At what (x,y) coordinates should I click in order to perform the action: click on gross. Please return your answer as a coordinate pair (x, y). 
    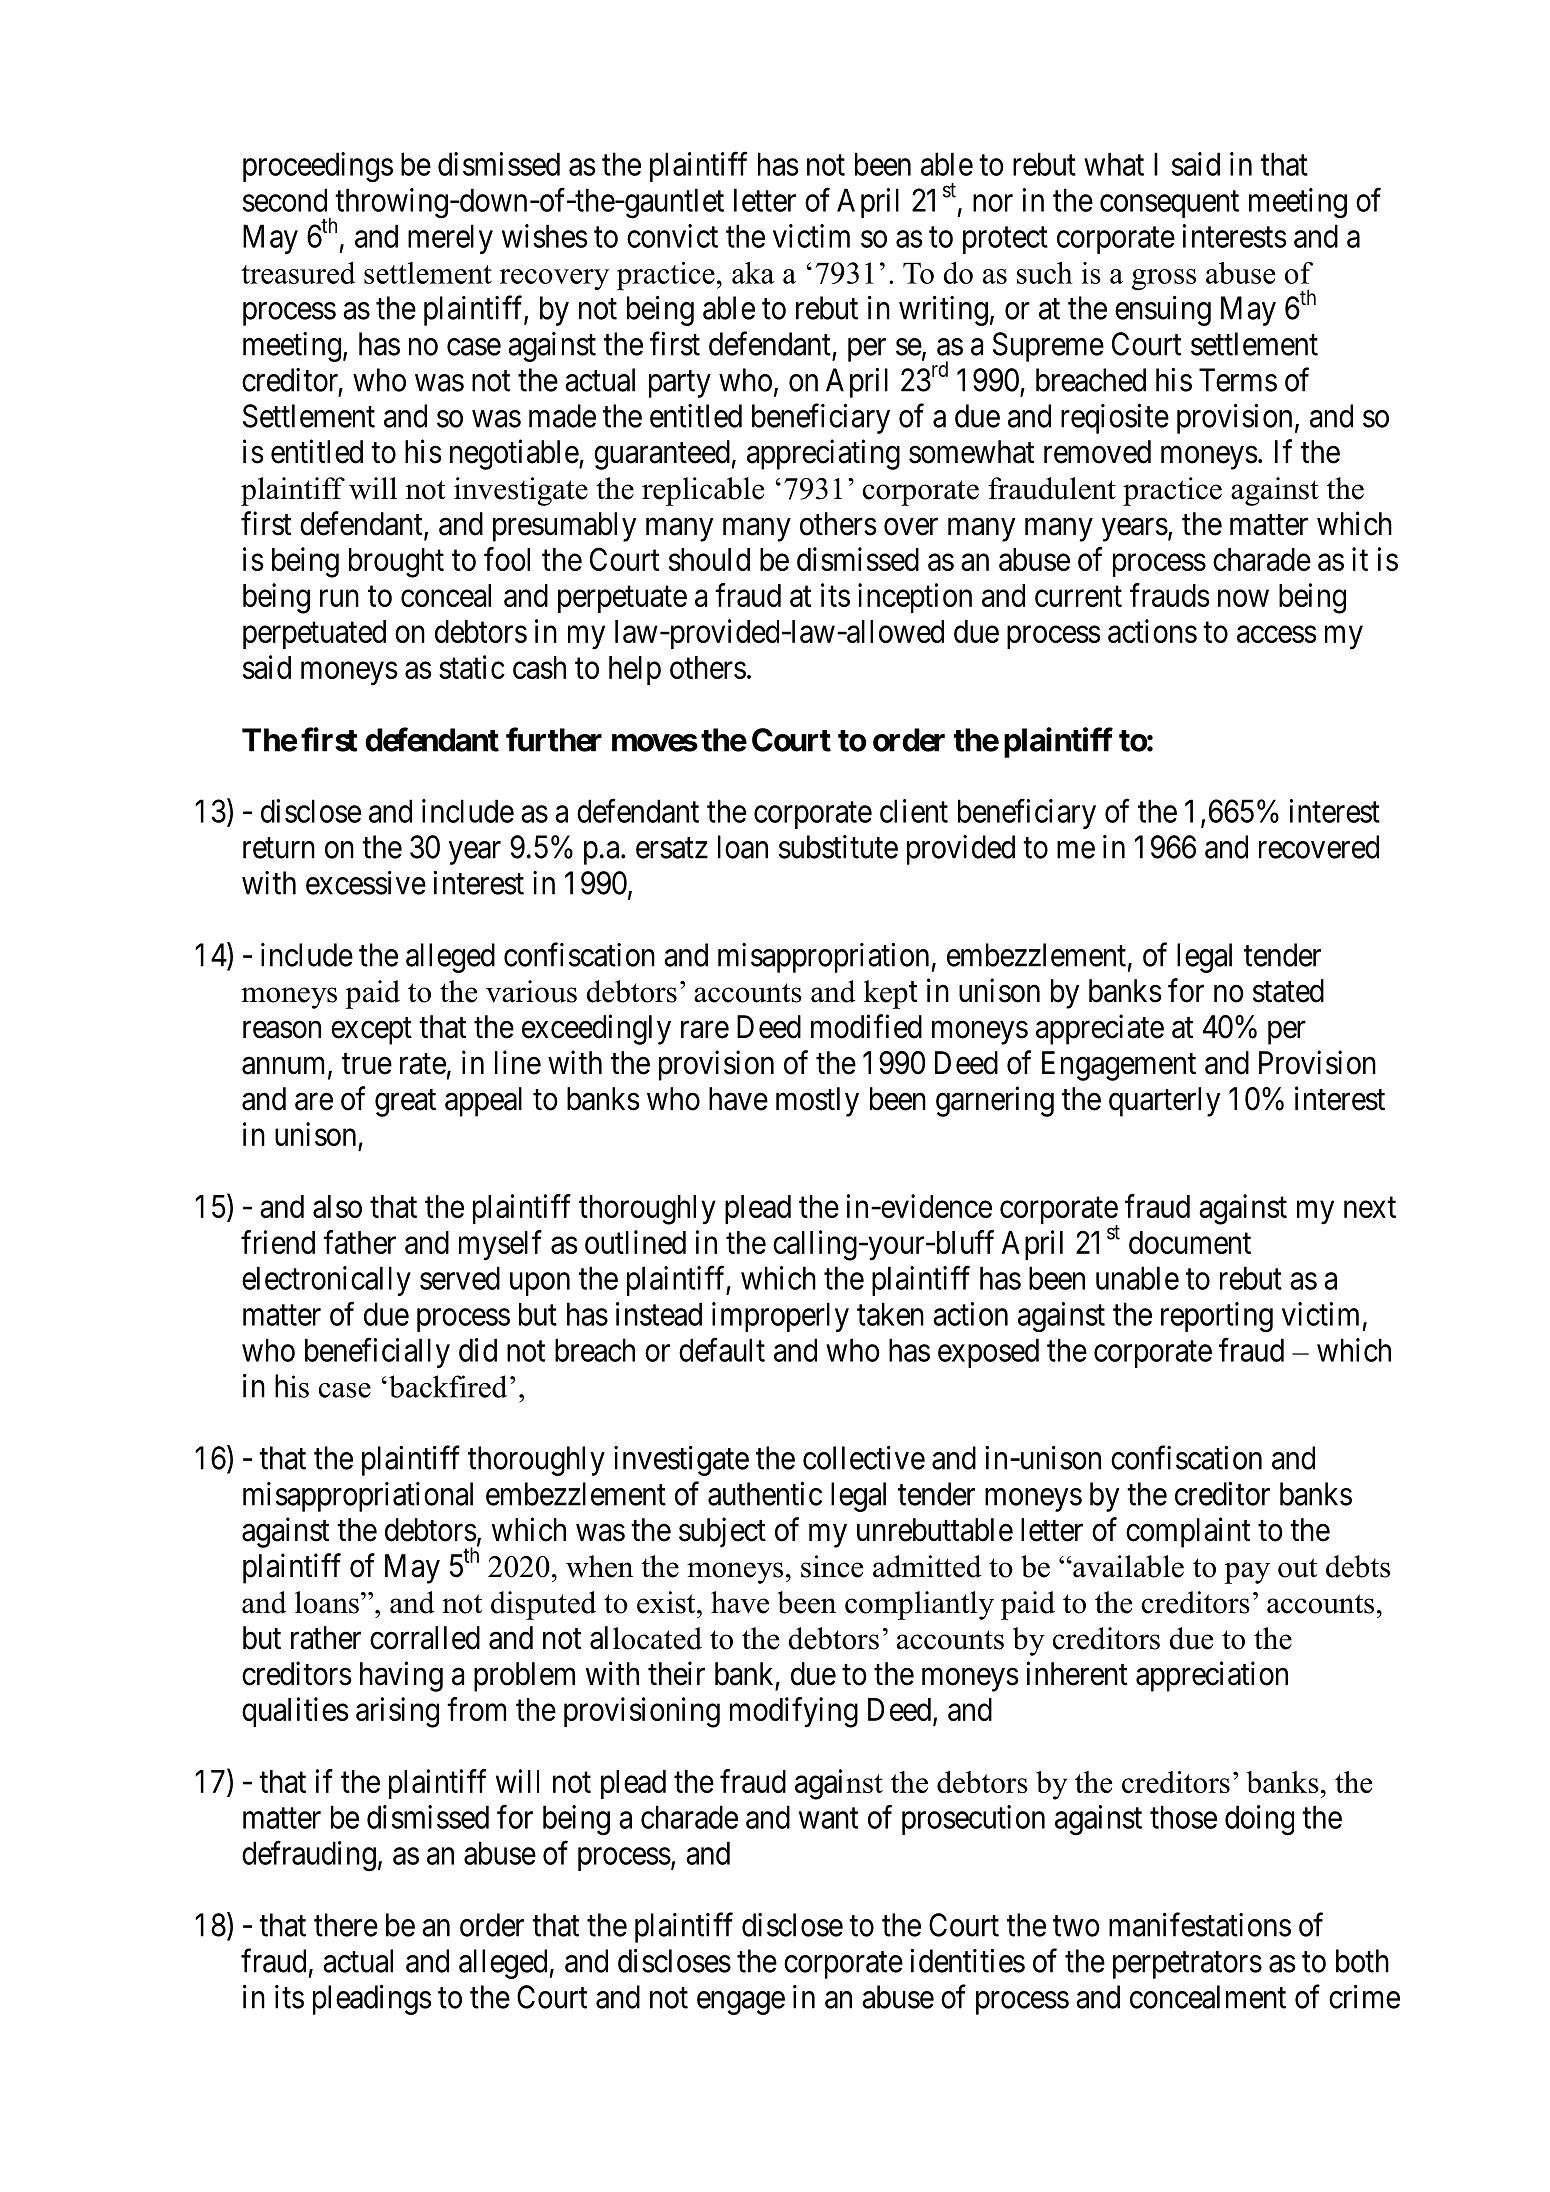
    Looking at the image, I should click on (1164, 280).
